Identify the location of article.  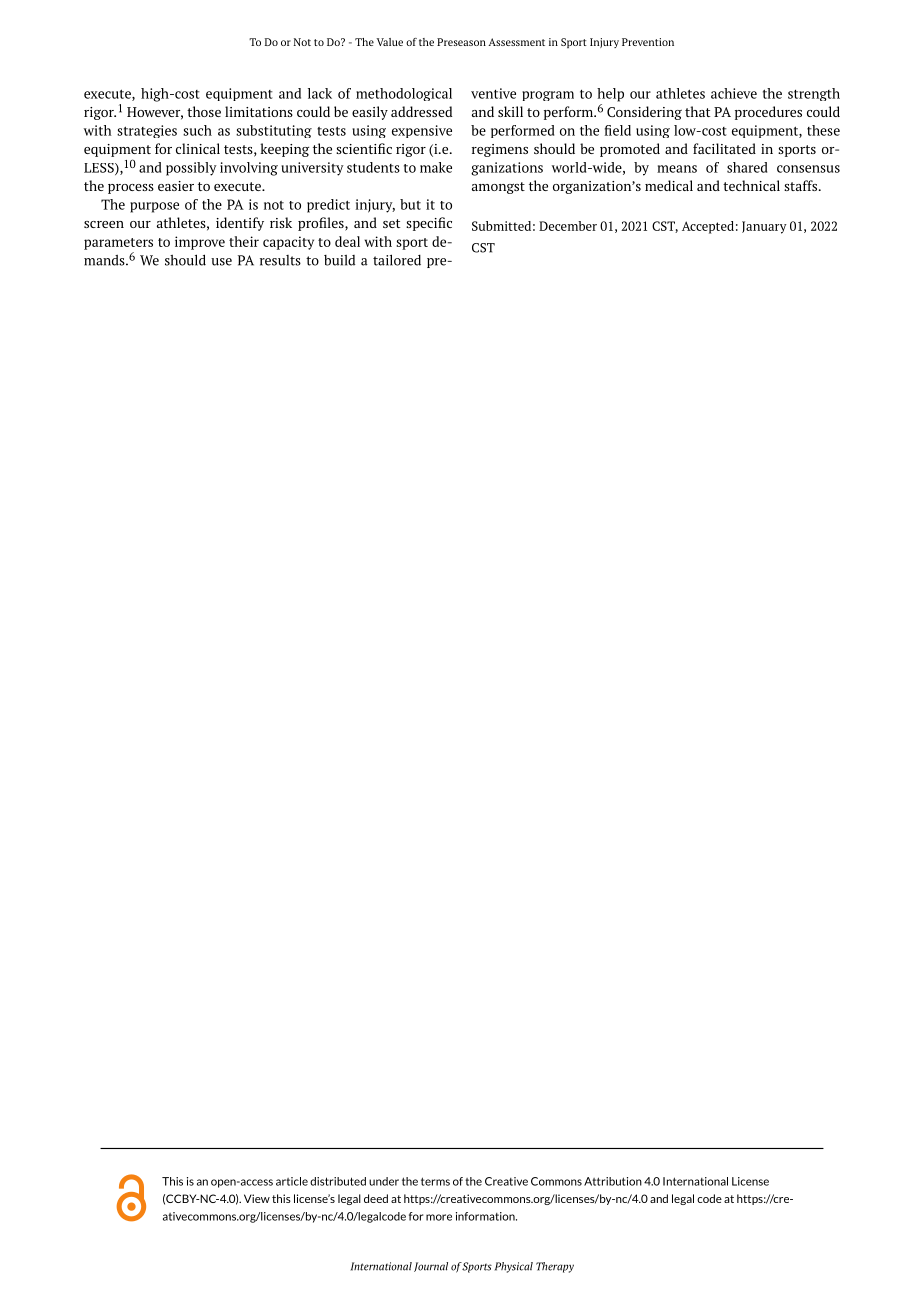
(292, 1181).
